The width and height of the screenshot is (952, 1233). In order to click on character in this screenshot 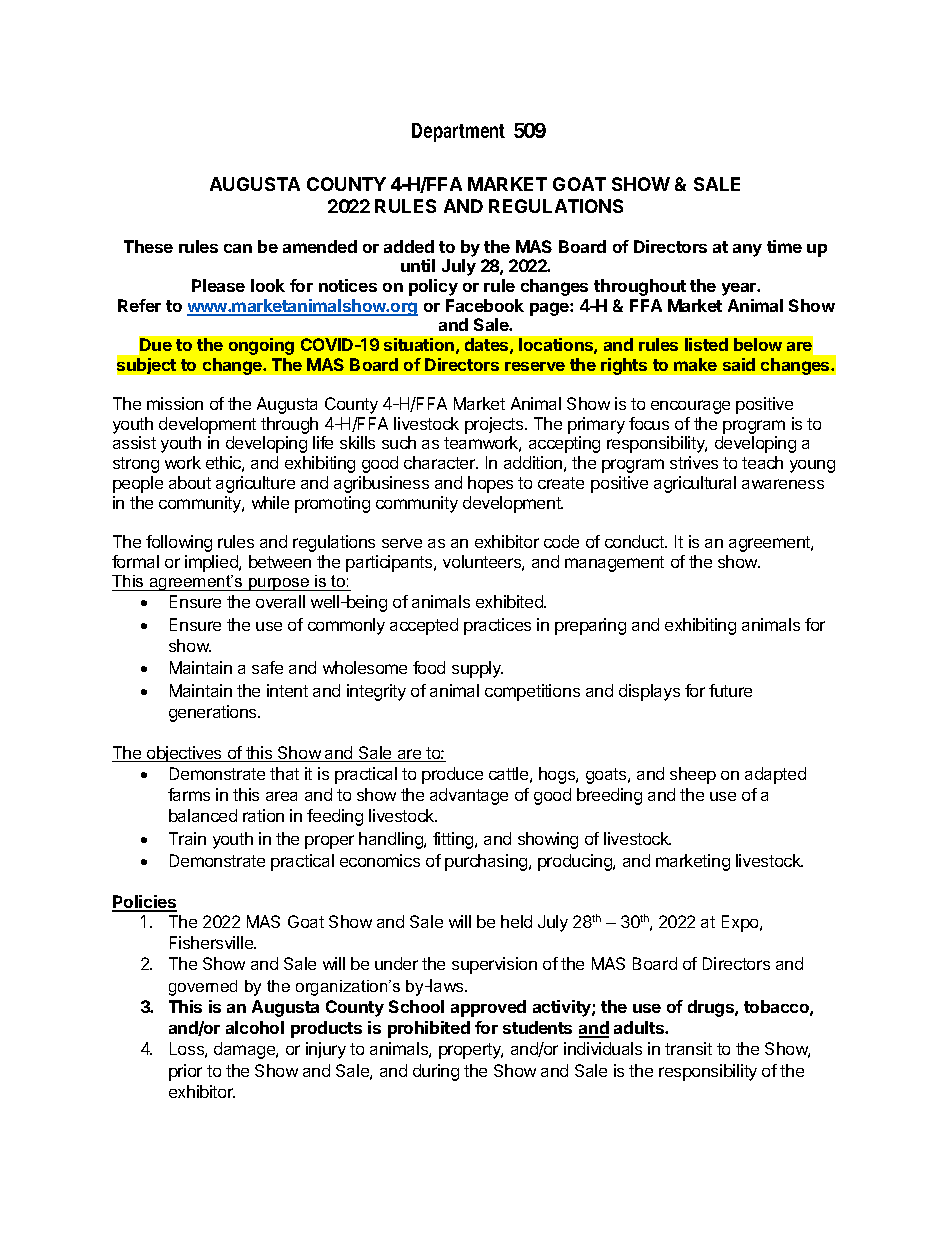, I will do `click(441, 462)`.
